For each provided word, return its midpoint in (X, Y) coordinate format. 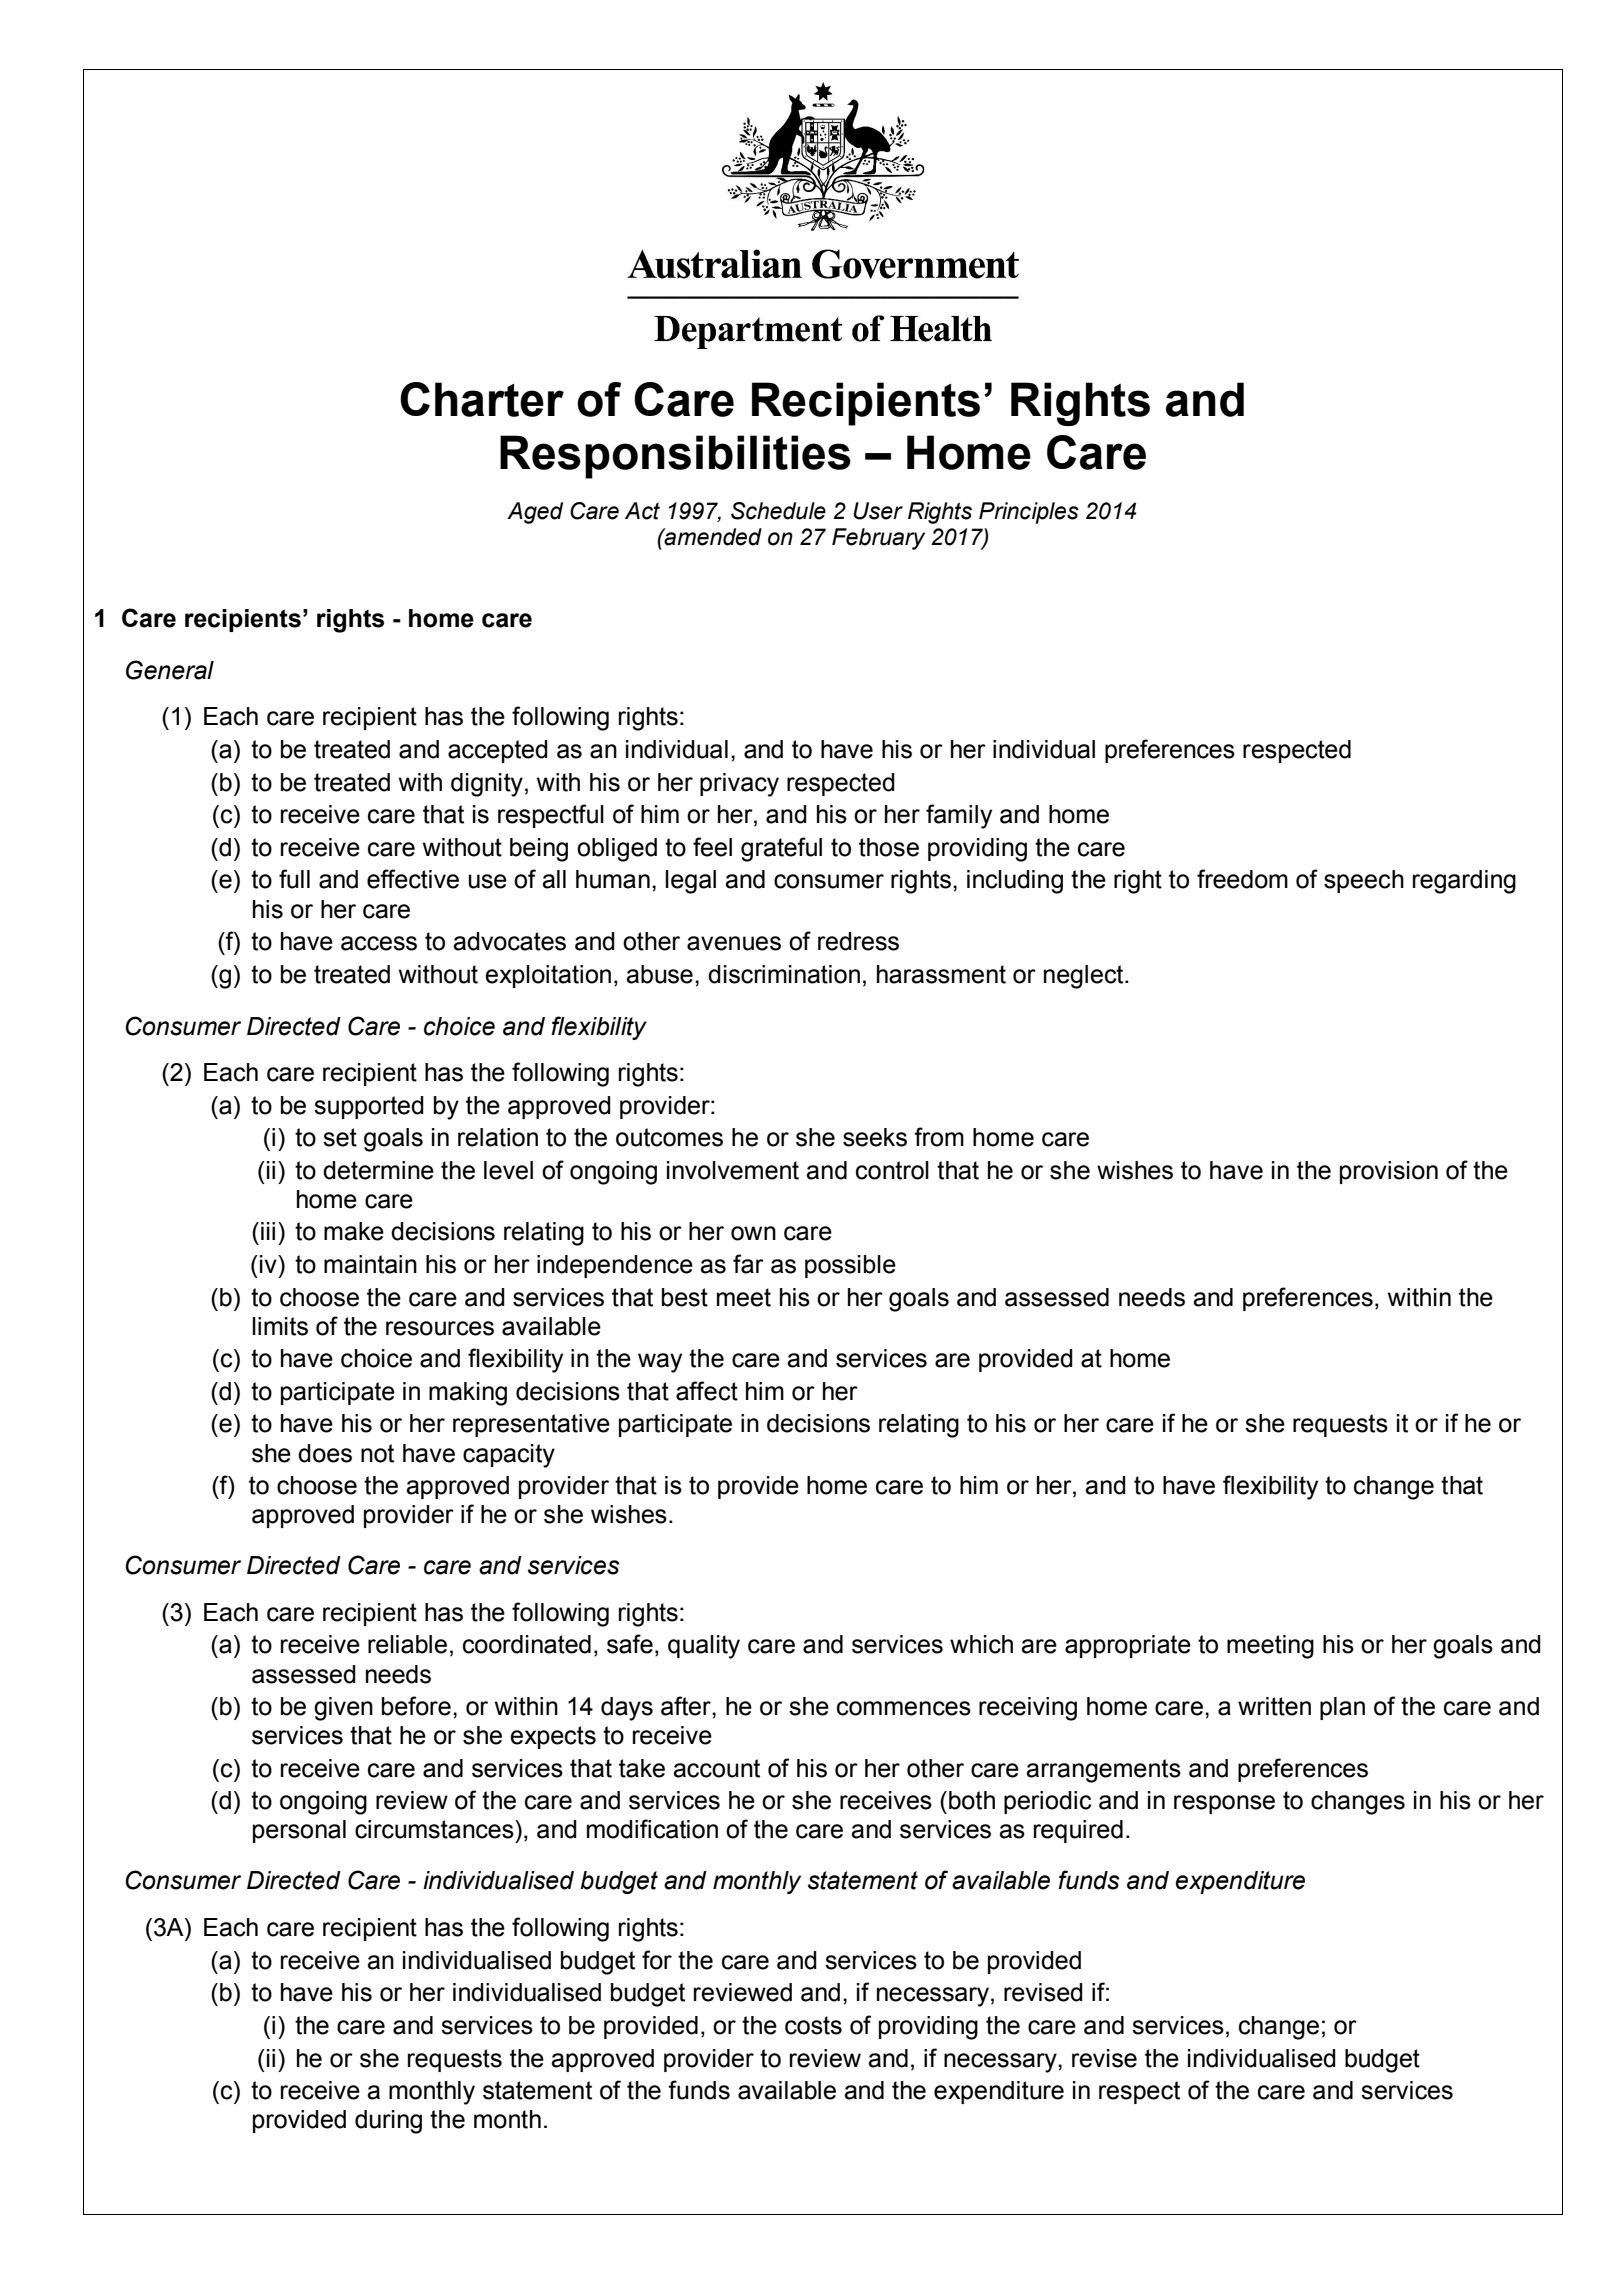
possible (850, 1266)
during (388, 2122)
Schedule (778, 511)
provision (1389, 1172)
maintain (370, 1264)
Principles (1029, 513)
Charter (482, 399)
